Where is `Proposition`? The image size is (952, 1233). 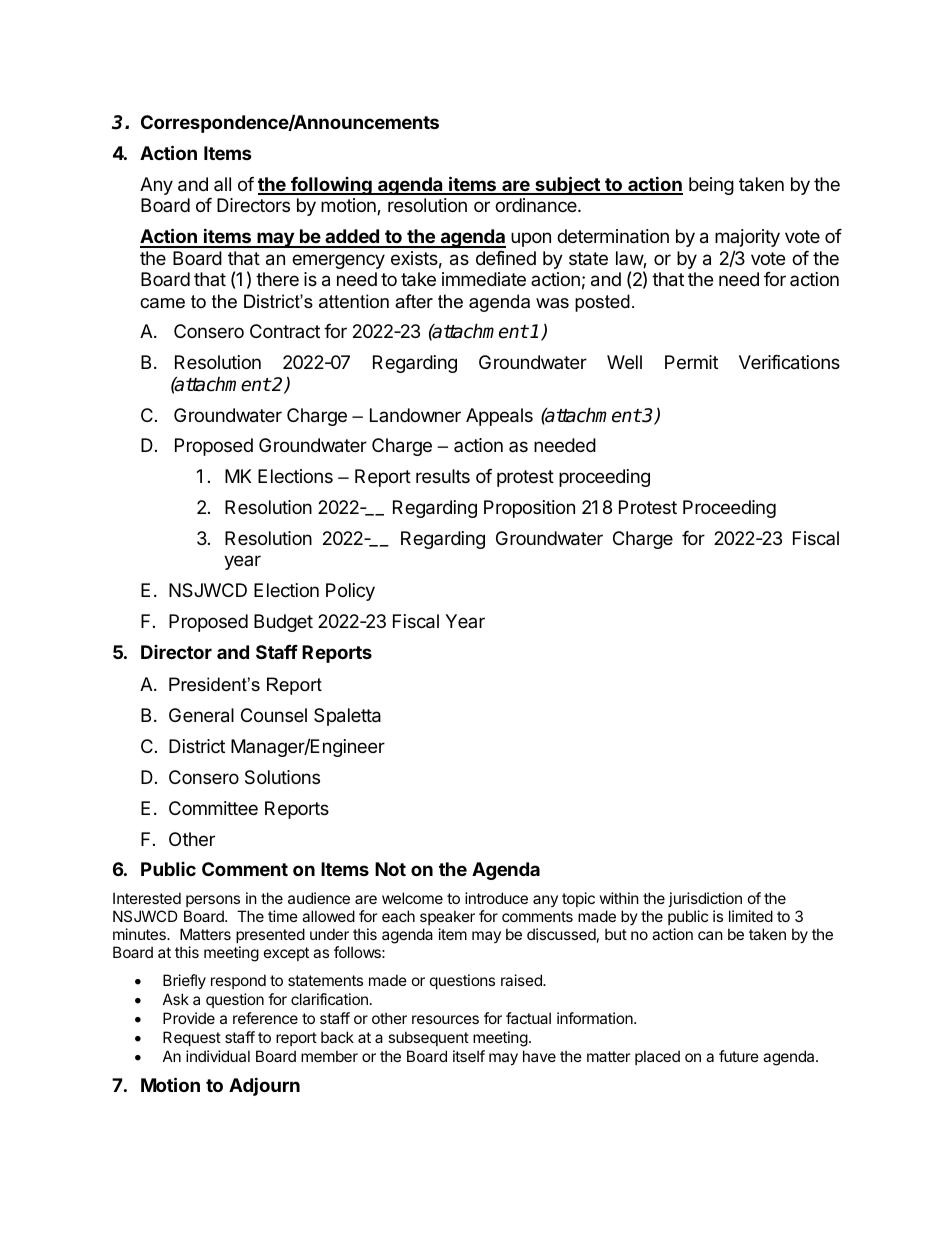
Proposition is located at coordinates (529, 509).
